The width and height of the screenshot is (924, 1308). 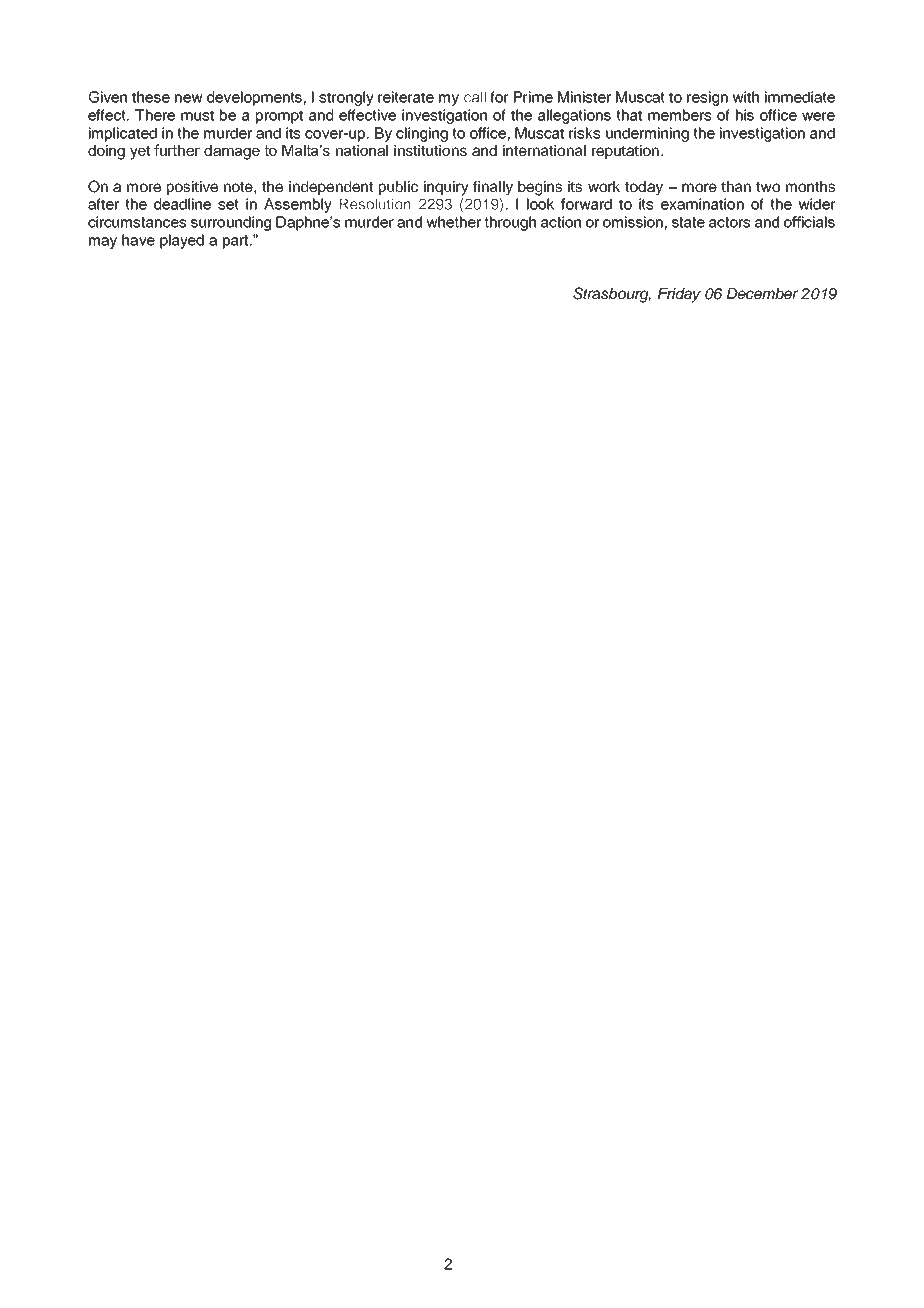 I want to click on deadline, so click(x=182, y=204).
